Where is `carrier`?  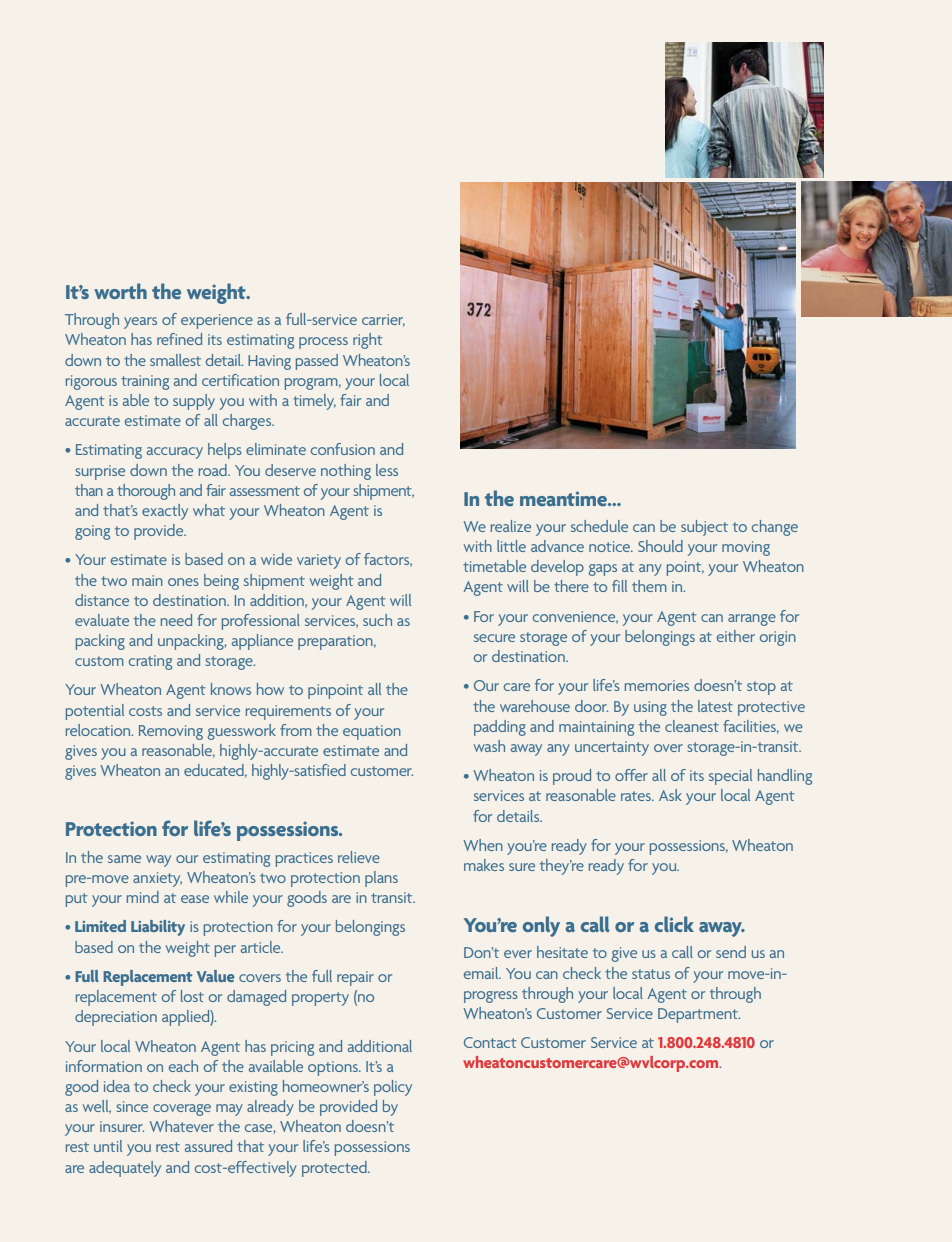 carrier is located at coordinates (383, 320).
